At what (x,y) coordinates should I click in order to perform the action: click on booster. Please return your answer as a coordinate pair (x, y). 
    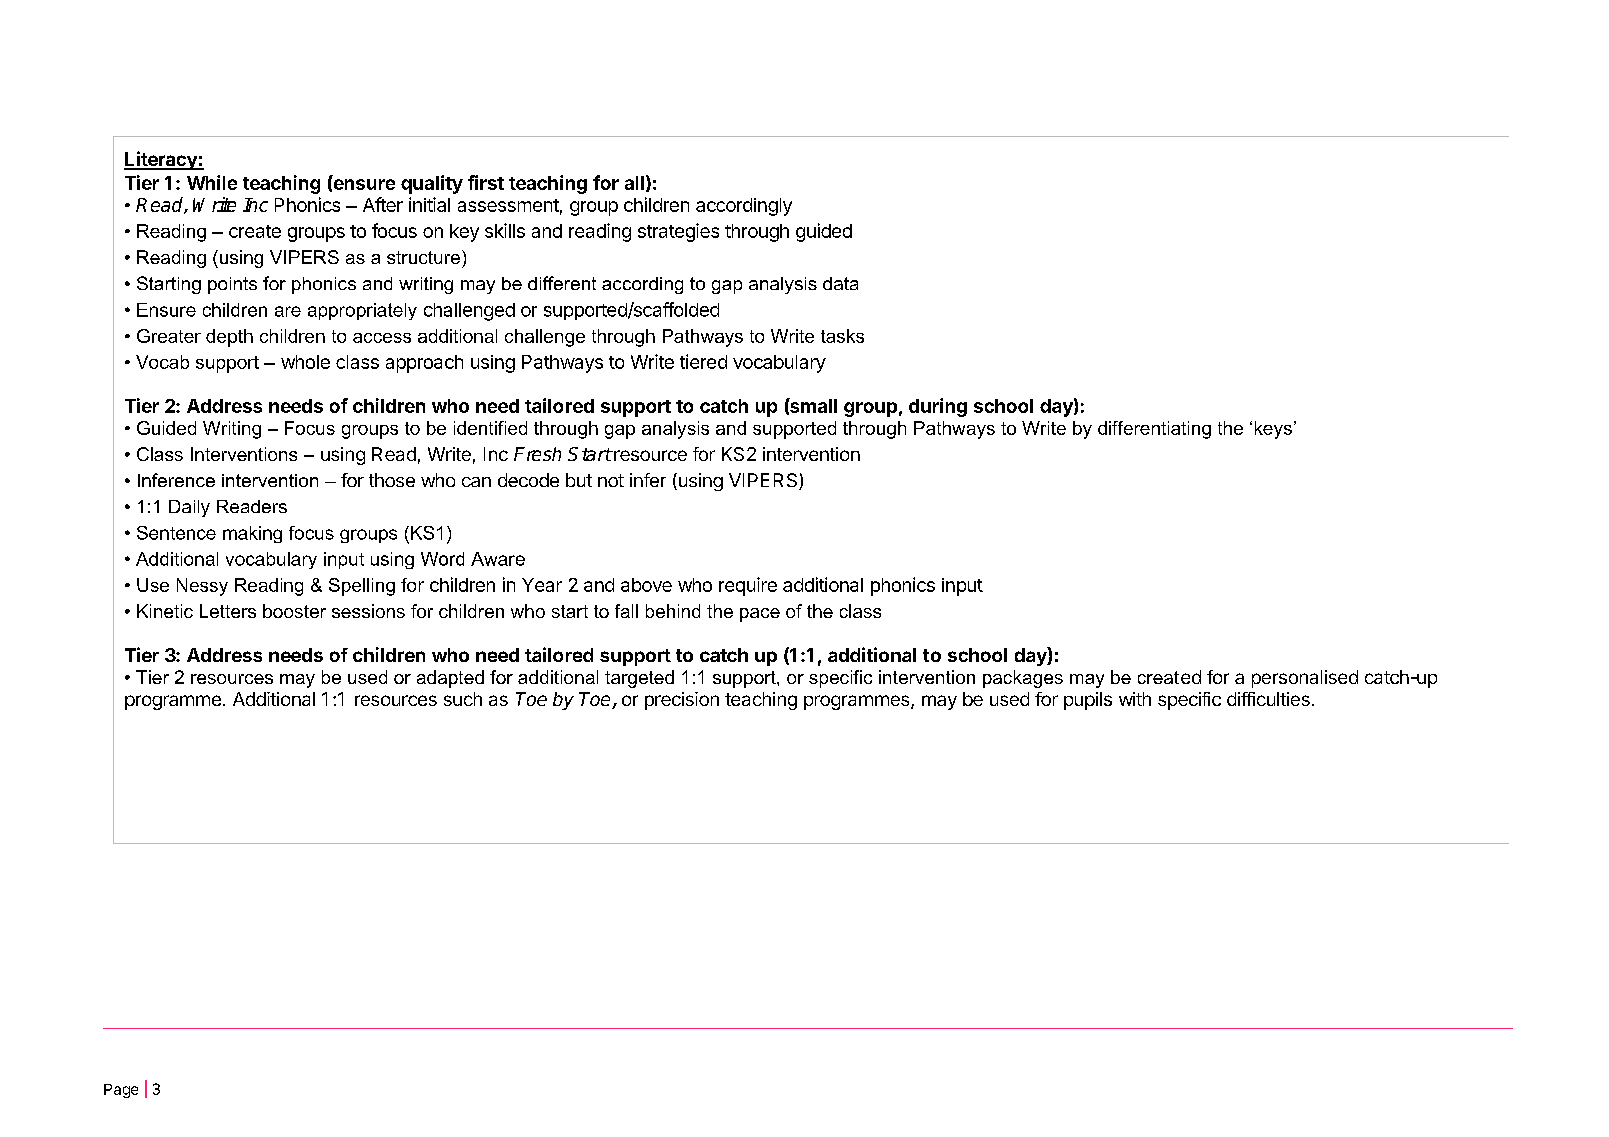
    Looking at the image, I should click on (294, 611).
